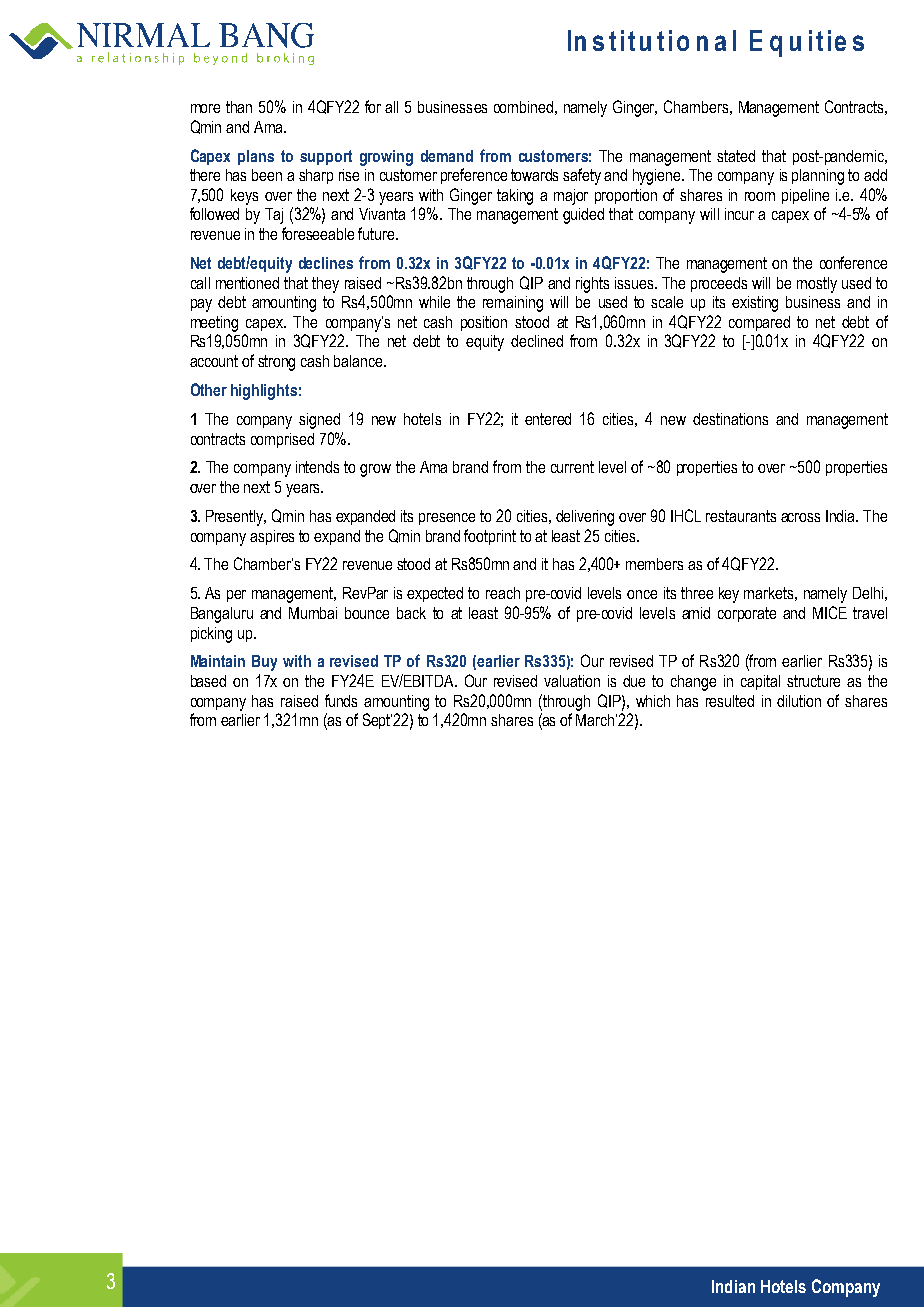 The height and width of the screenshot is (1307, 924). Describe the element at coordinates (730, 419) in the screenshot. I see `destinations` at that location.
